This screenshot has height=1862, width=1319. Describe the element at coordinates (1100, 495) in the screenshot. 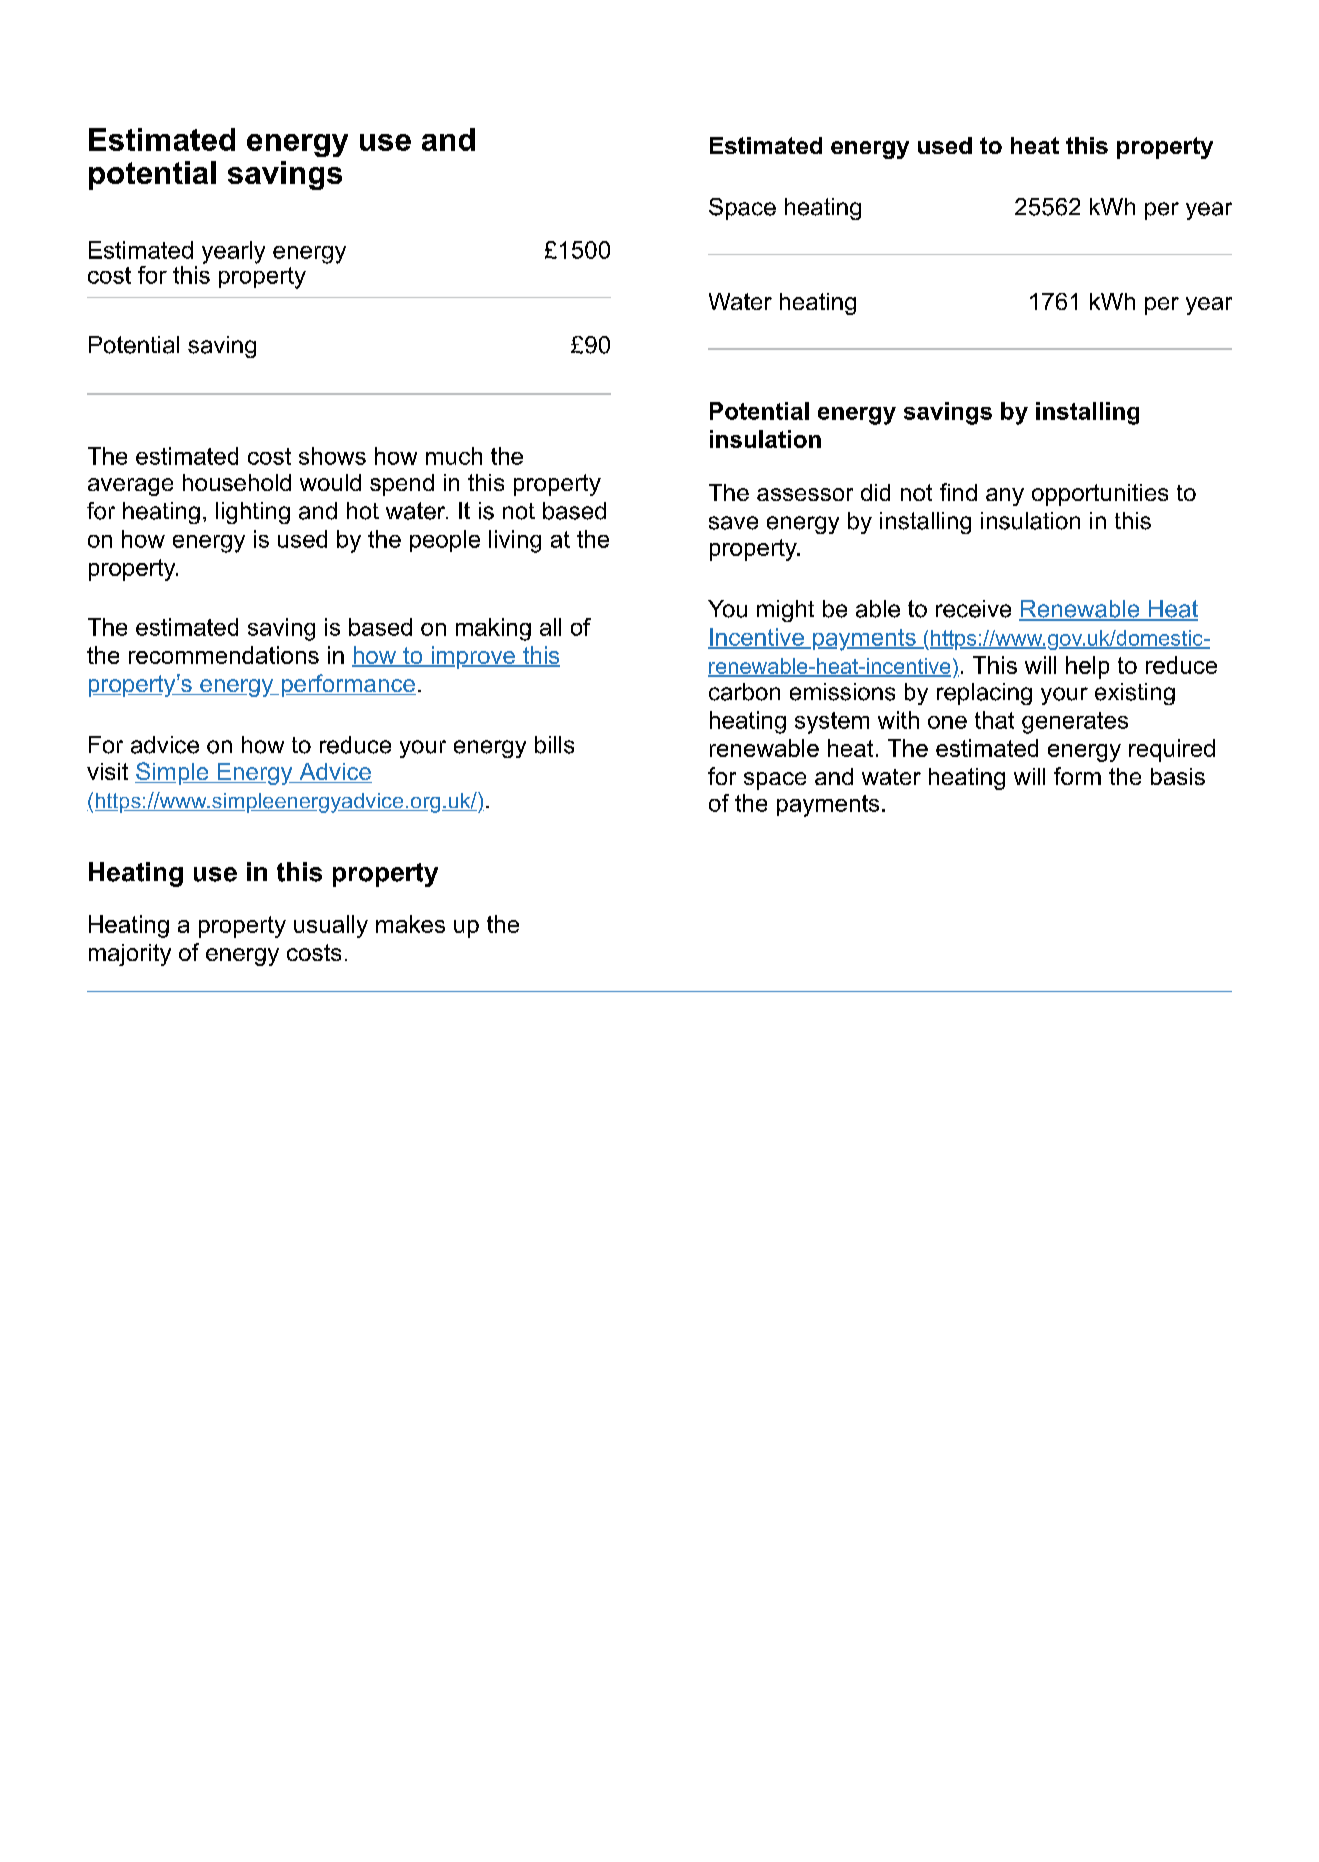

I see `opportunities` at that location.
